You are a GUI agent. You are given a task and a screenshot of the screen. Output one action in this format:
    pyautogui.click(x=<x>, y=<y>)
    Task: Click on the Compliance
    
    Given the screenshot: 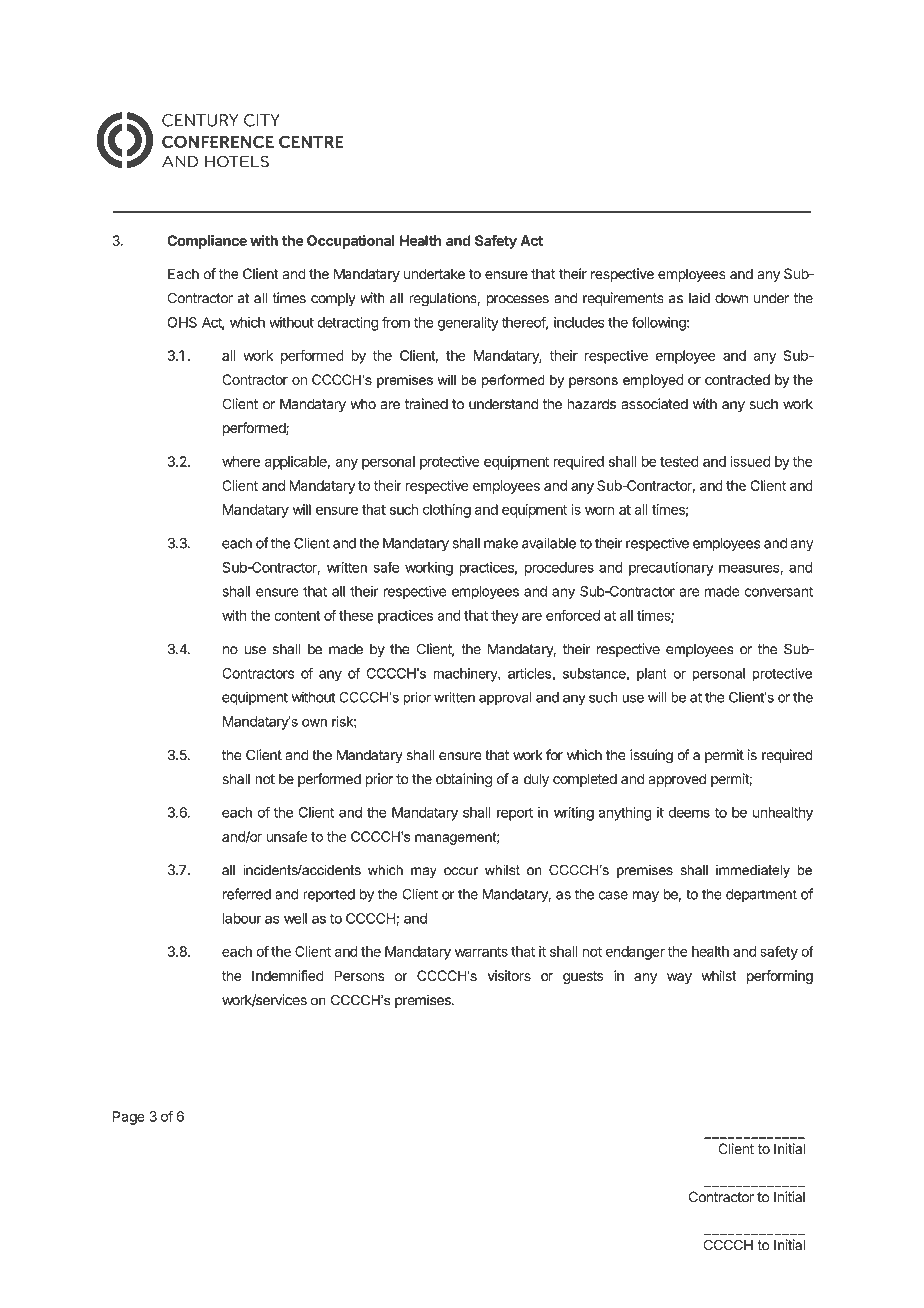 What is the action you would take?
    pyautogui.click(x=207, y=242)
